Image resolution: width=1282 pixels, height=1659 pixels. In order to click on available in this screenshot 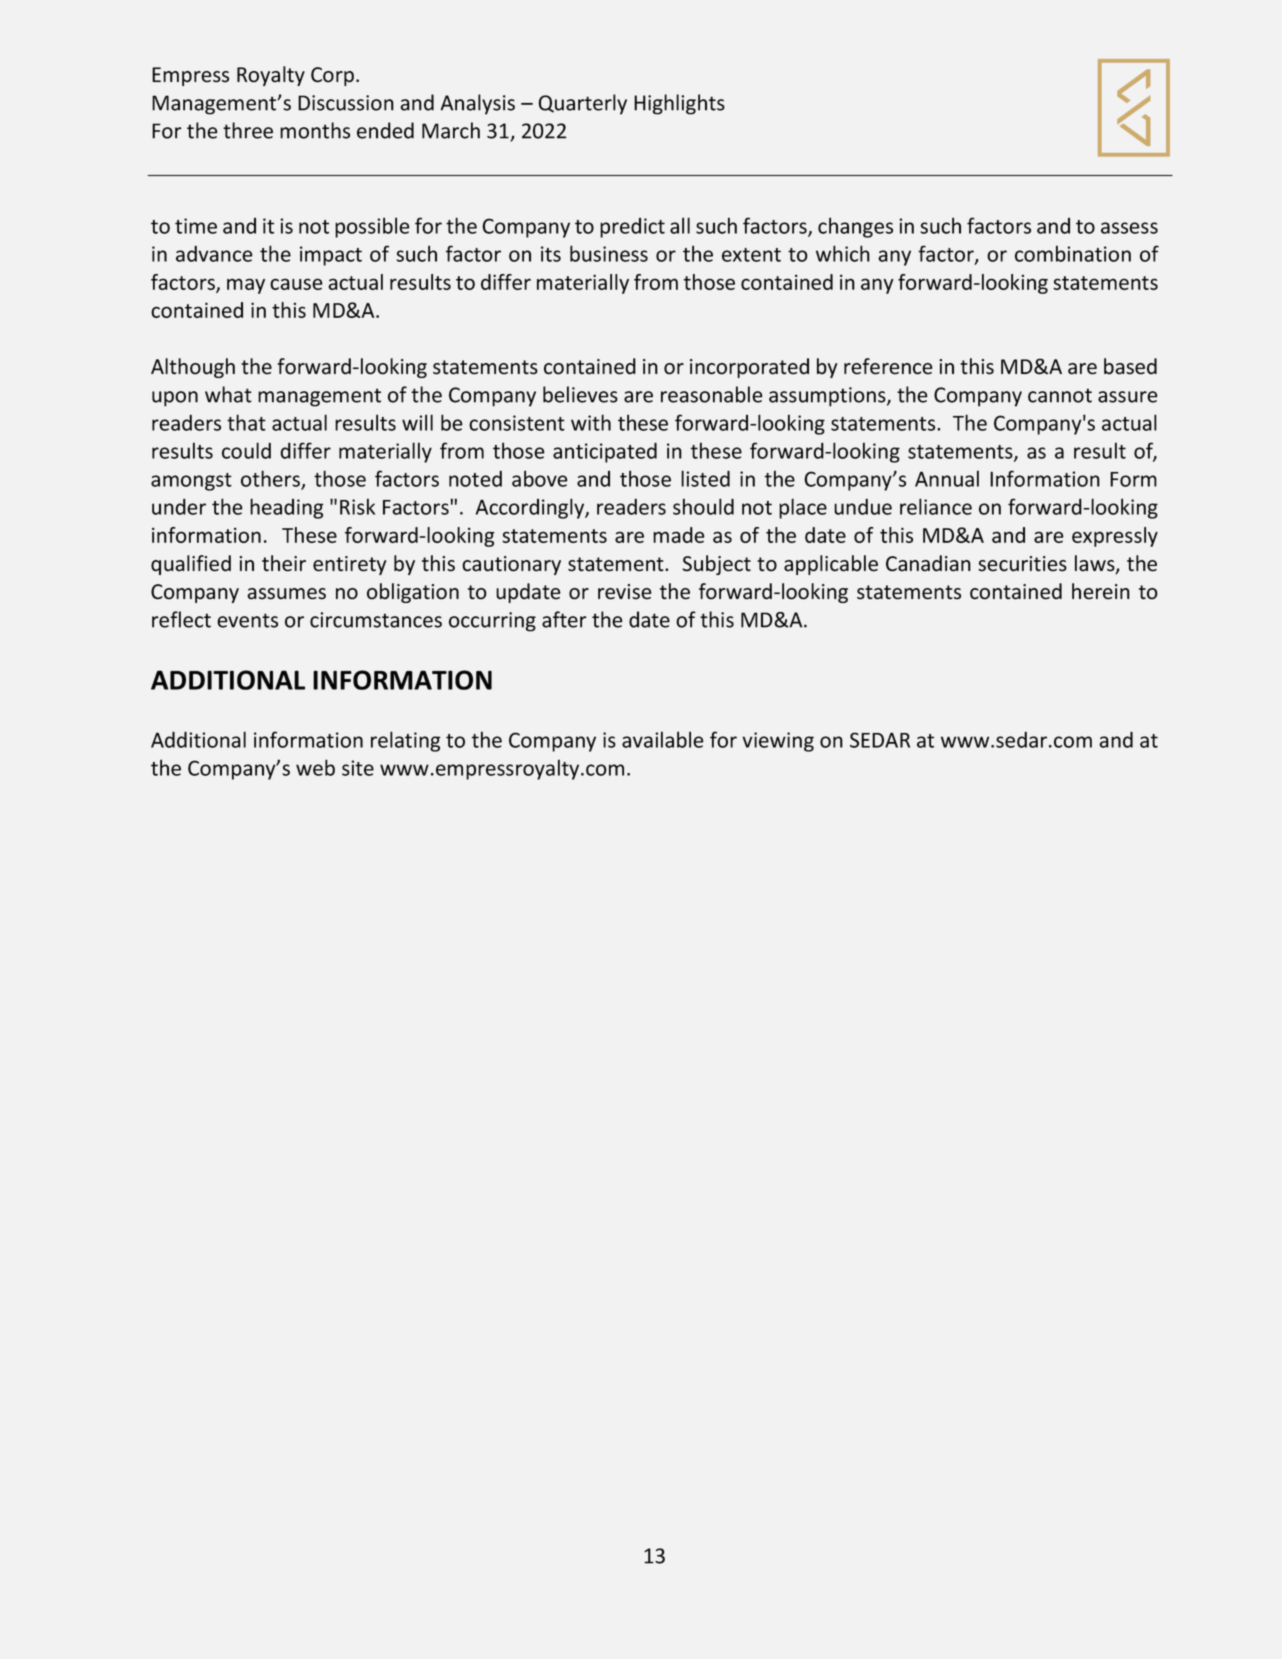, I will do `click(663, 739)`.
